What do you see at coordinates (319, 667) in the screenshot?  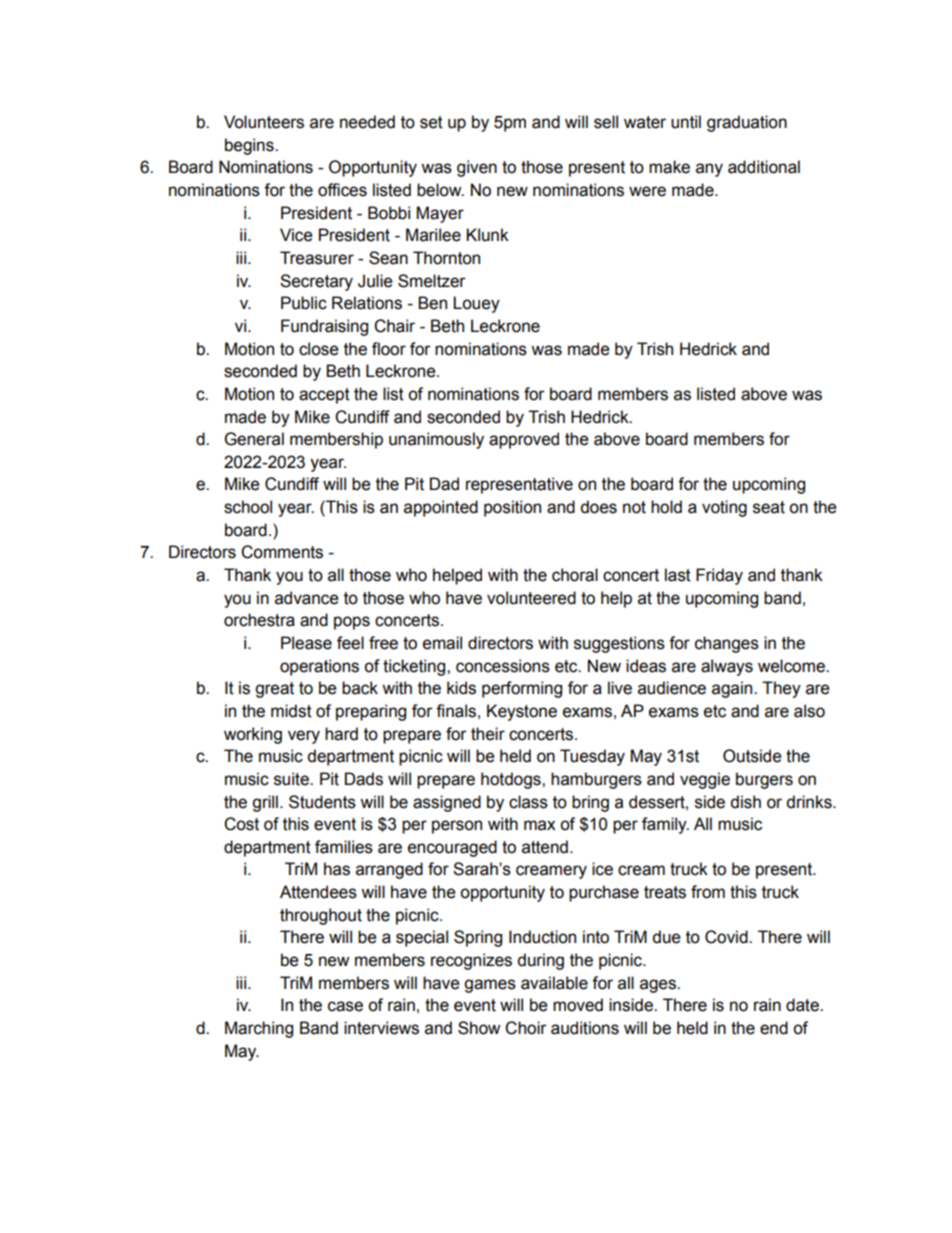 I see `operations` at bounding box center [319, 667].
